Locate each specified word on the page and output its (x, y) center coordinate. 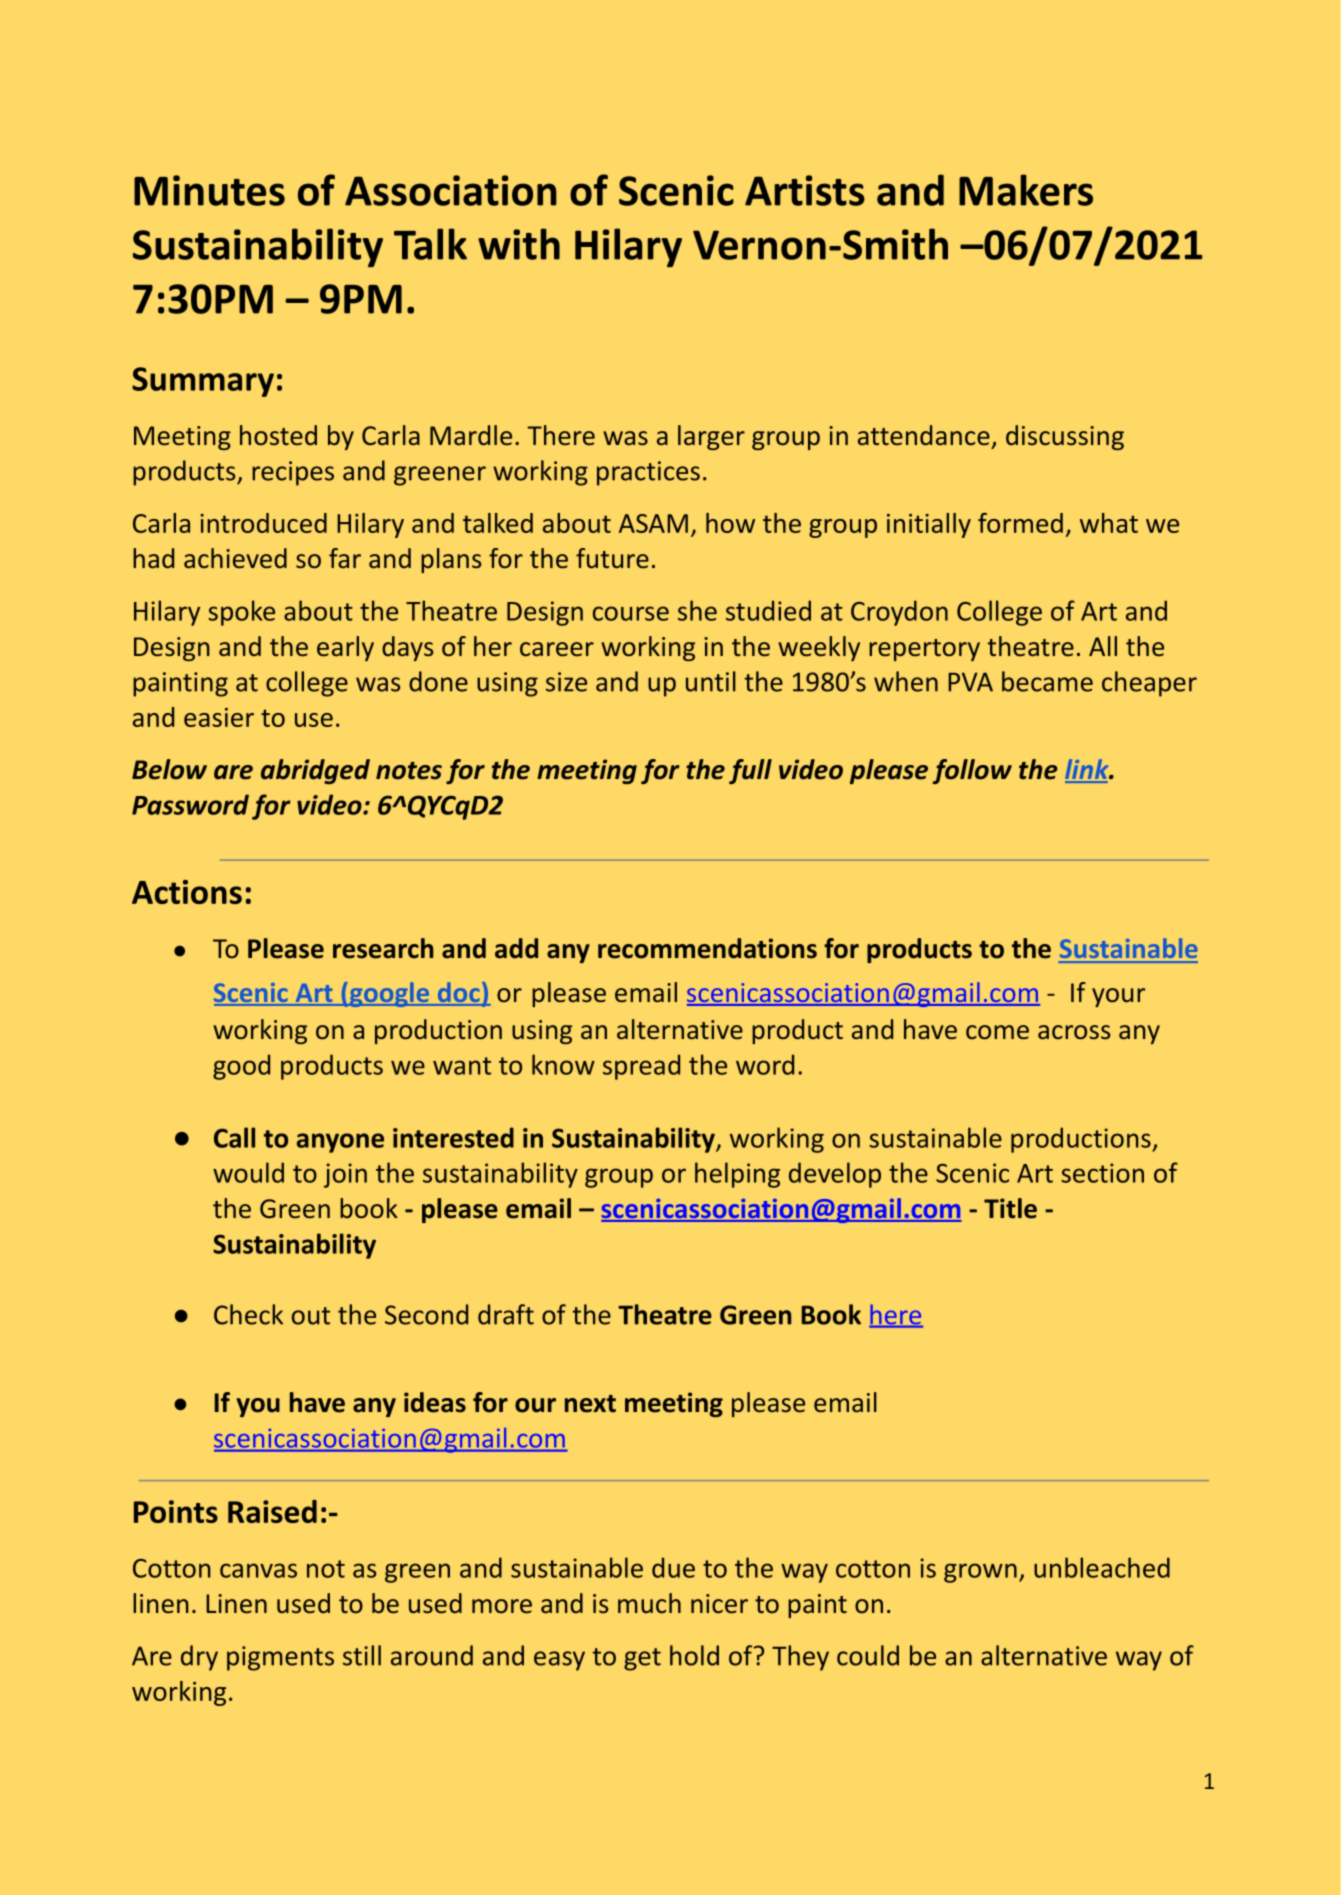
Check (248, 1314)
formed (1020, 523)
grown (980, 1573)
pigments (280, 1658)
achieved (235, 558)
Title (1010, 1208)
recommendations (707, 948)
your (1118, 997)
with (519, 244)
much (649, 1603)
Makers (1026, 190)
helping (737, 1175)
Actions (187, 892)
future (612, 558)
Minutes (209, 190)
